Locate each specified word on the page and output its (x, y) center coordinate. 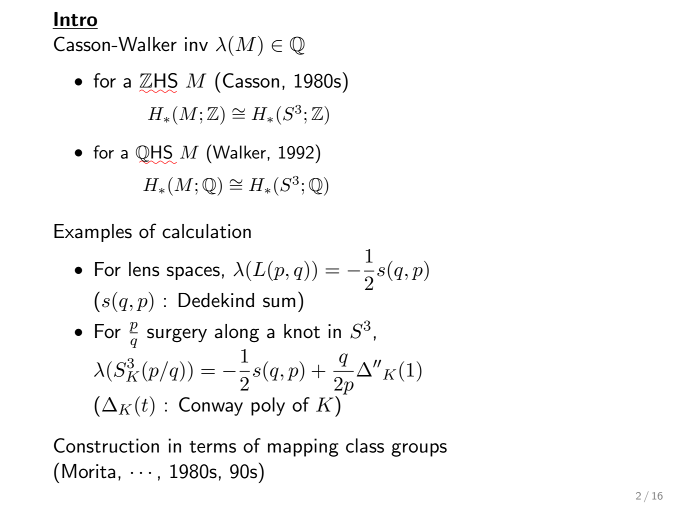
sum (279, 302)
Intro (75, 19)
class (365, 445)
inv (196, 44)
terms (212, 447)
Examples (93, 233)
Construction (106, 445)
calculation (206, 231)
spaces (193, 273)
